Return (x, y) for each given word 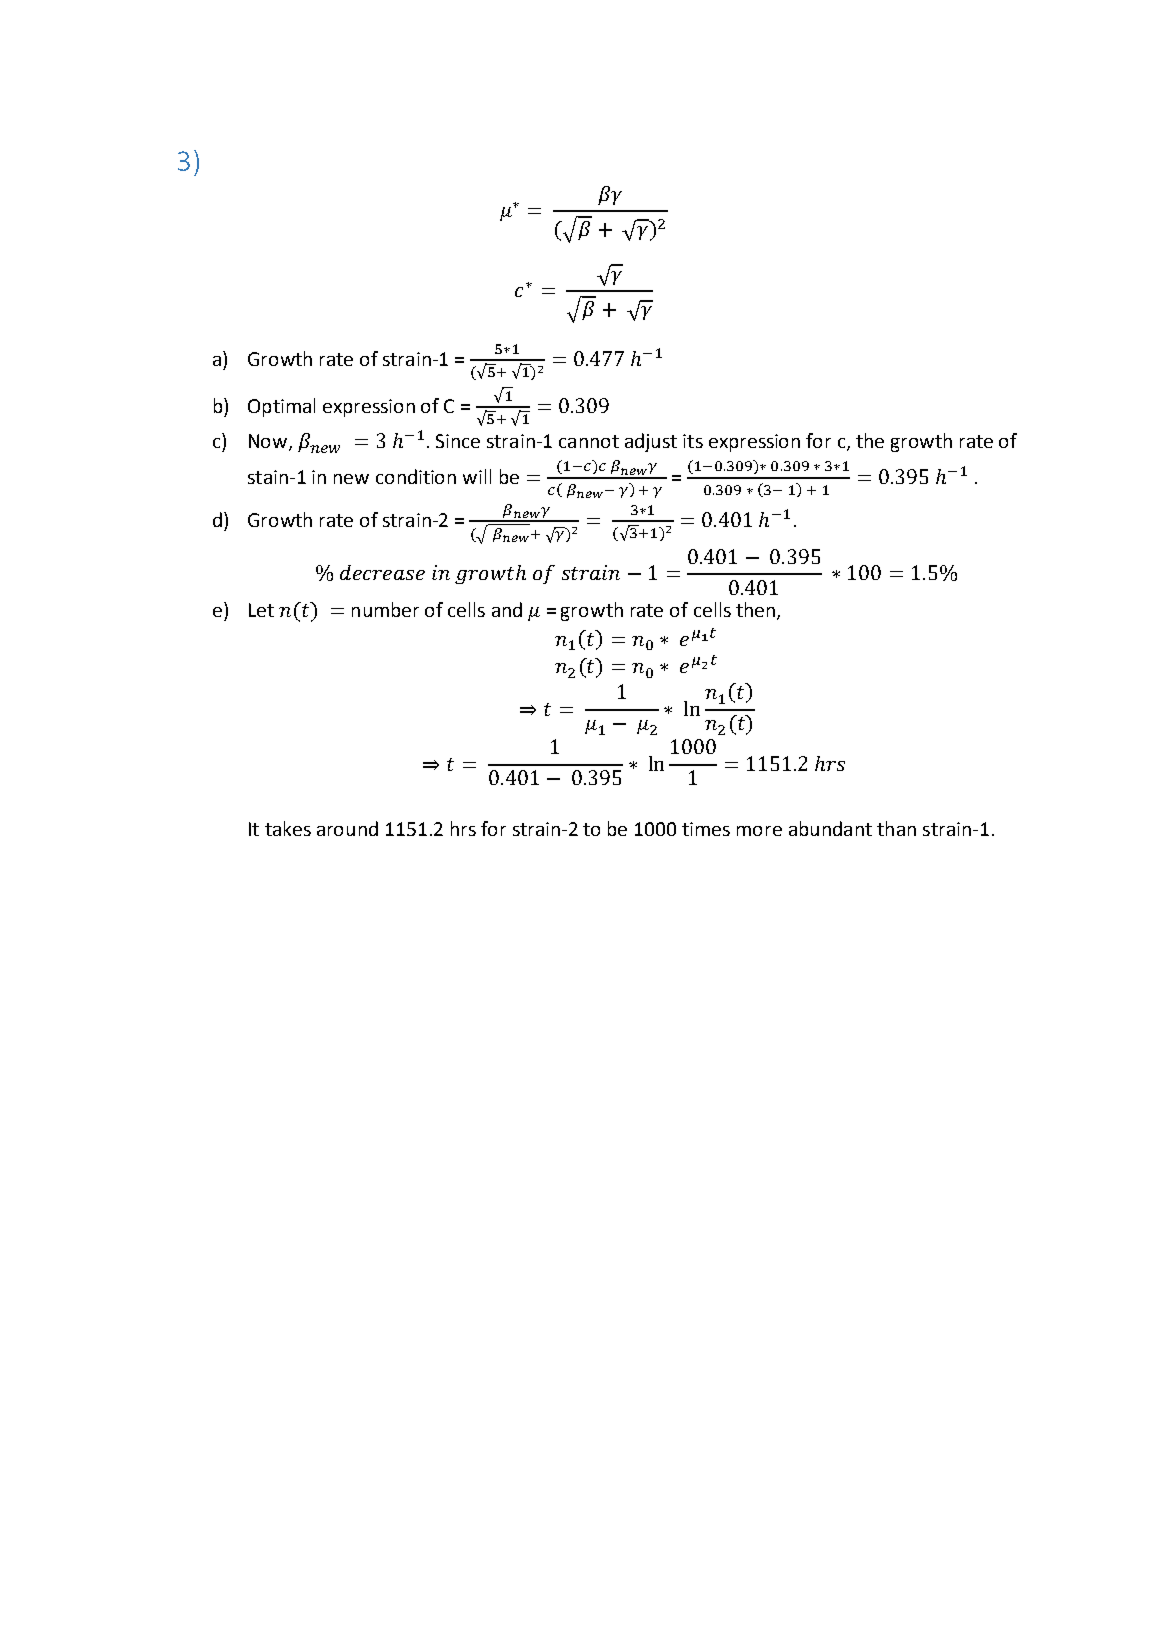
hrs (463, 828)
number (385, 609)
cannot (589, 441)
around (347, 828)
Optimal (281, 407)
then (755, 609)
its (693, 441)
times (706, 829)
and (507, 609)
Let (261, 610)
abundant (830, 828)
